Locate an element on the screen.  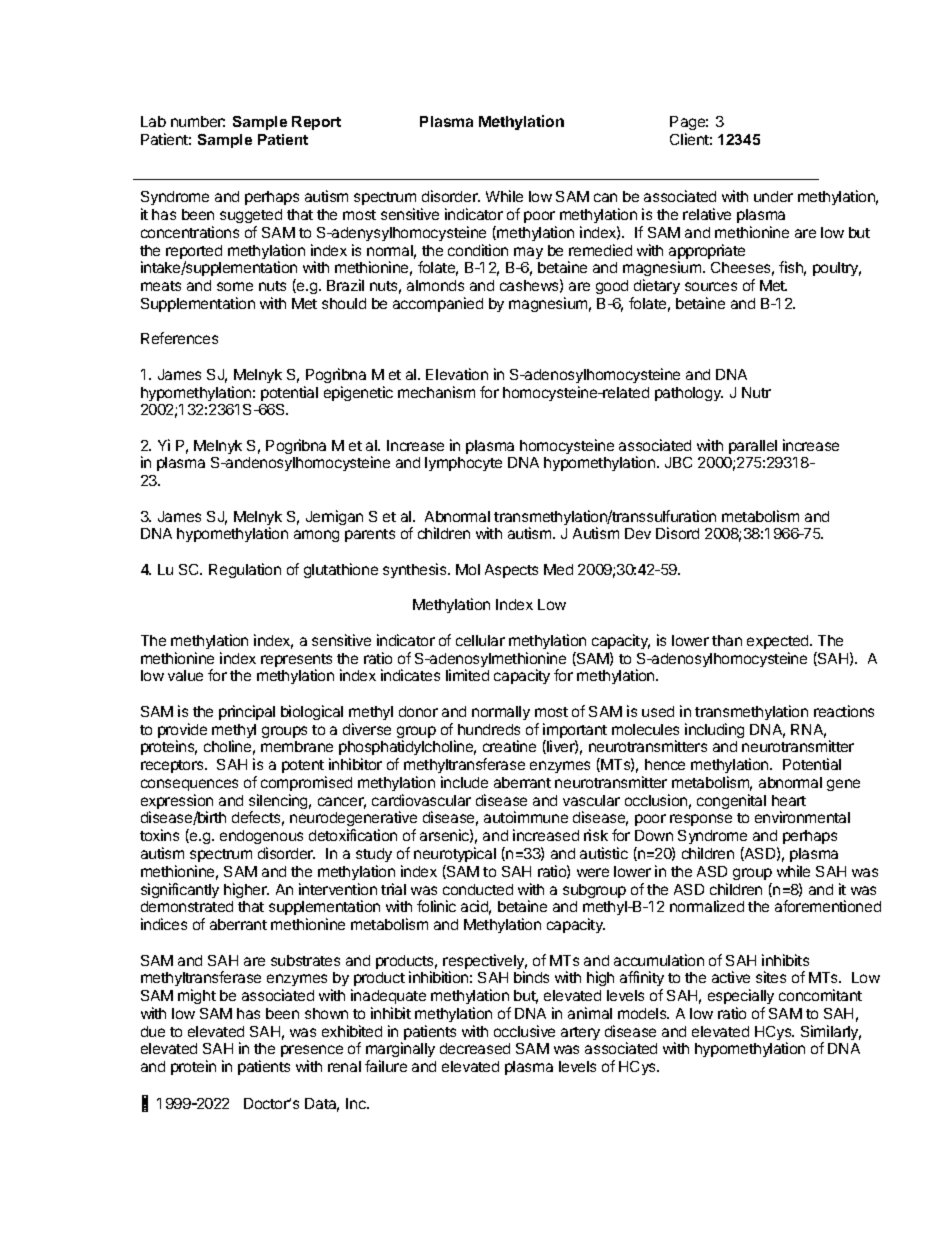
under is located at coordinates (773, 196).
